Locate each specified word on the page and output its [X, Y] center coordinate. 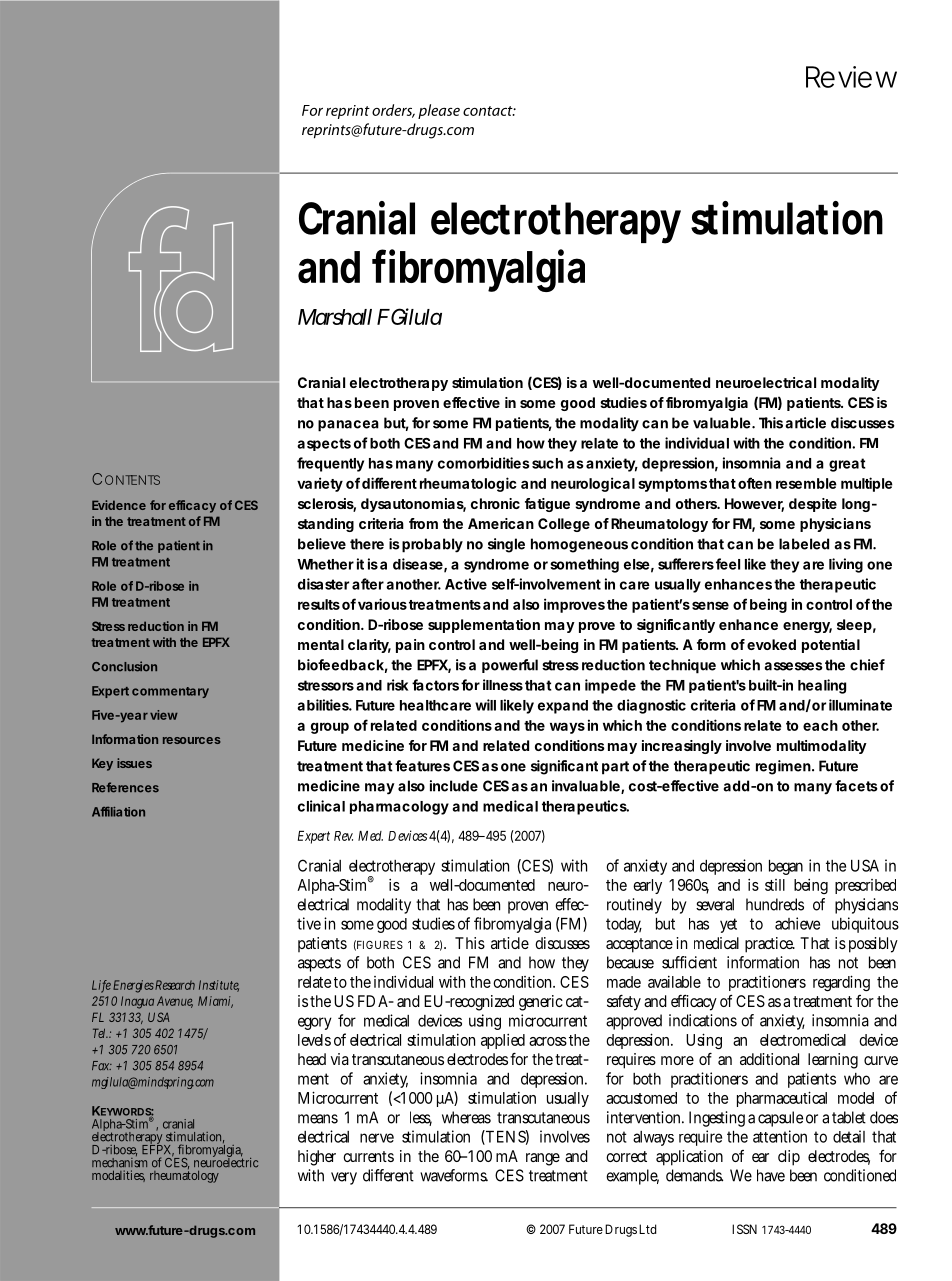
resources [192, 740]
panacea [348, 426]
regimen [783, 767]
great [847, 465]
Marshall [335, 317]
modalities [118, 1176]
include [454, 786]
